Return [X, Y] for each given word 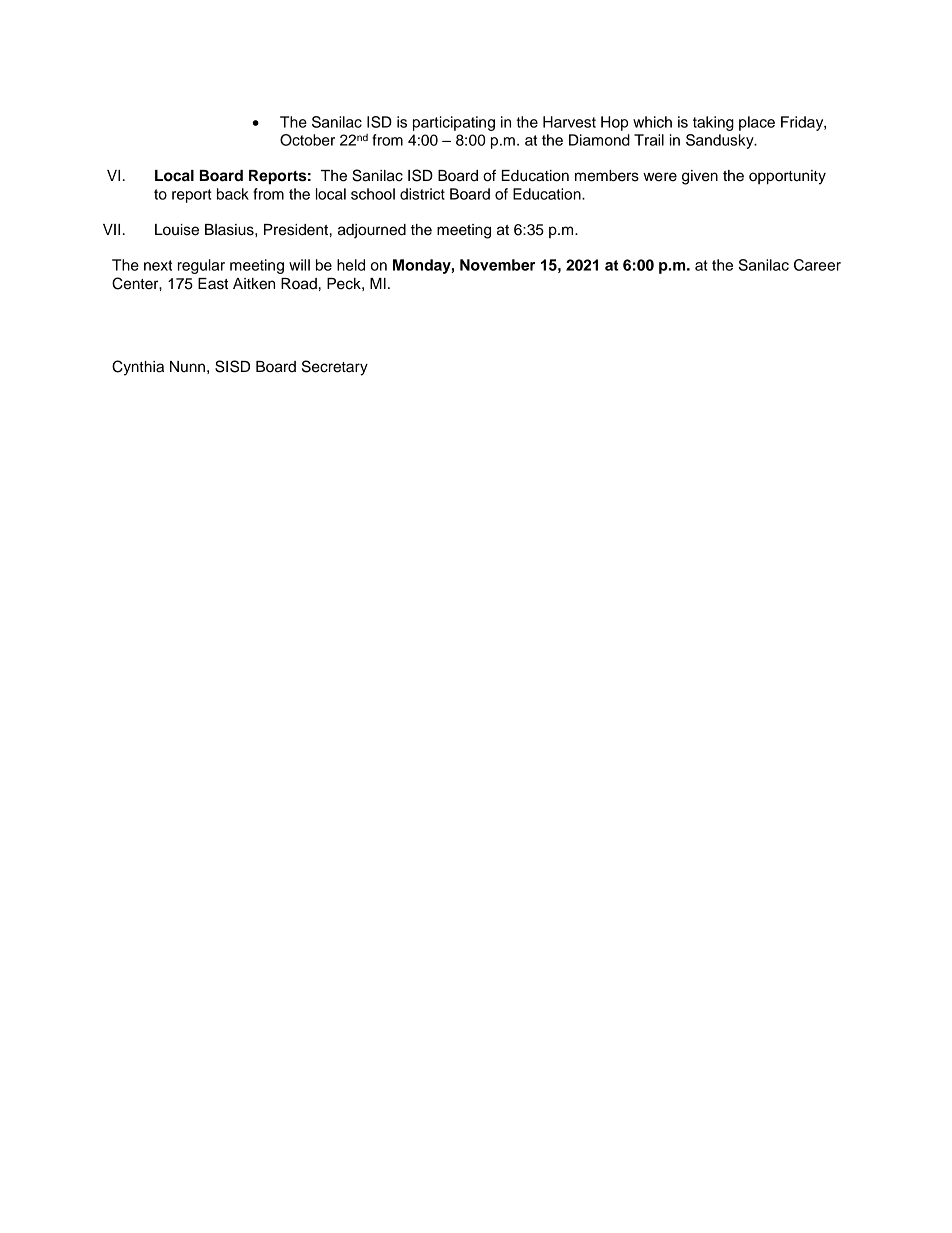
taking [713, 123]
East [213, 284]
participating [454, 123]
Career [817, 265]
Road [299, 284]
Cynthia [138, 368]
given [700, 177]
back [233, 194]
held [351, 265]
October [307, 140]
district [422, 194]
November [497, 265]
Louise [177, 230]
